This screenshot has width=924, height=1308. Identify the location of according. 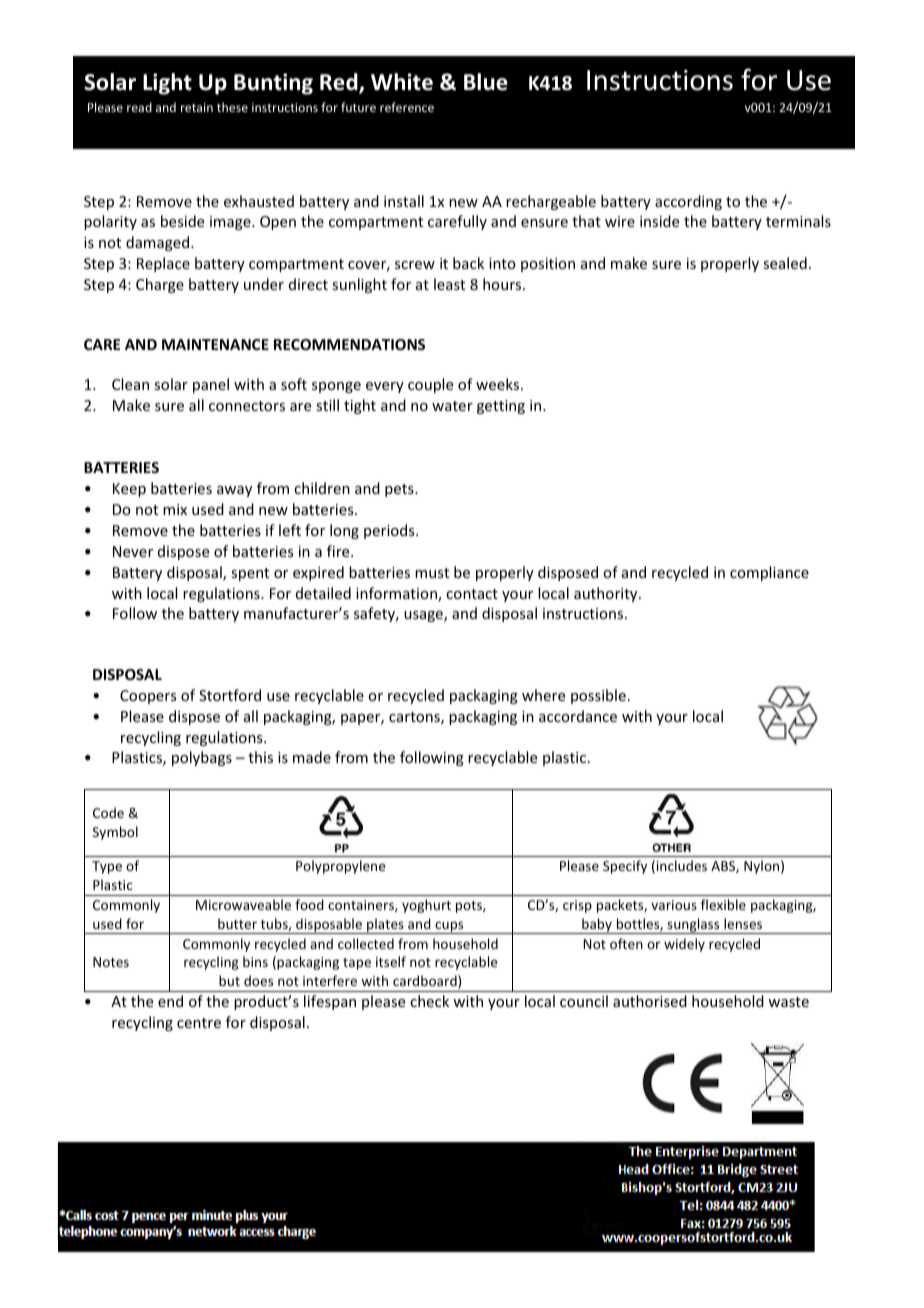
(688, 202).
